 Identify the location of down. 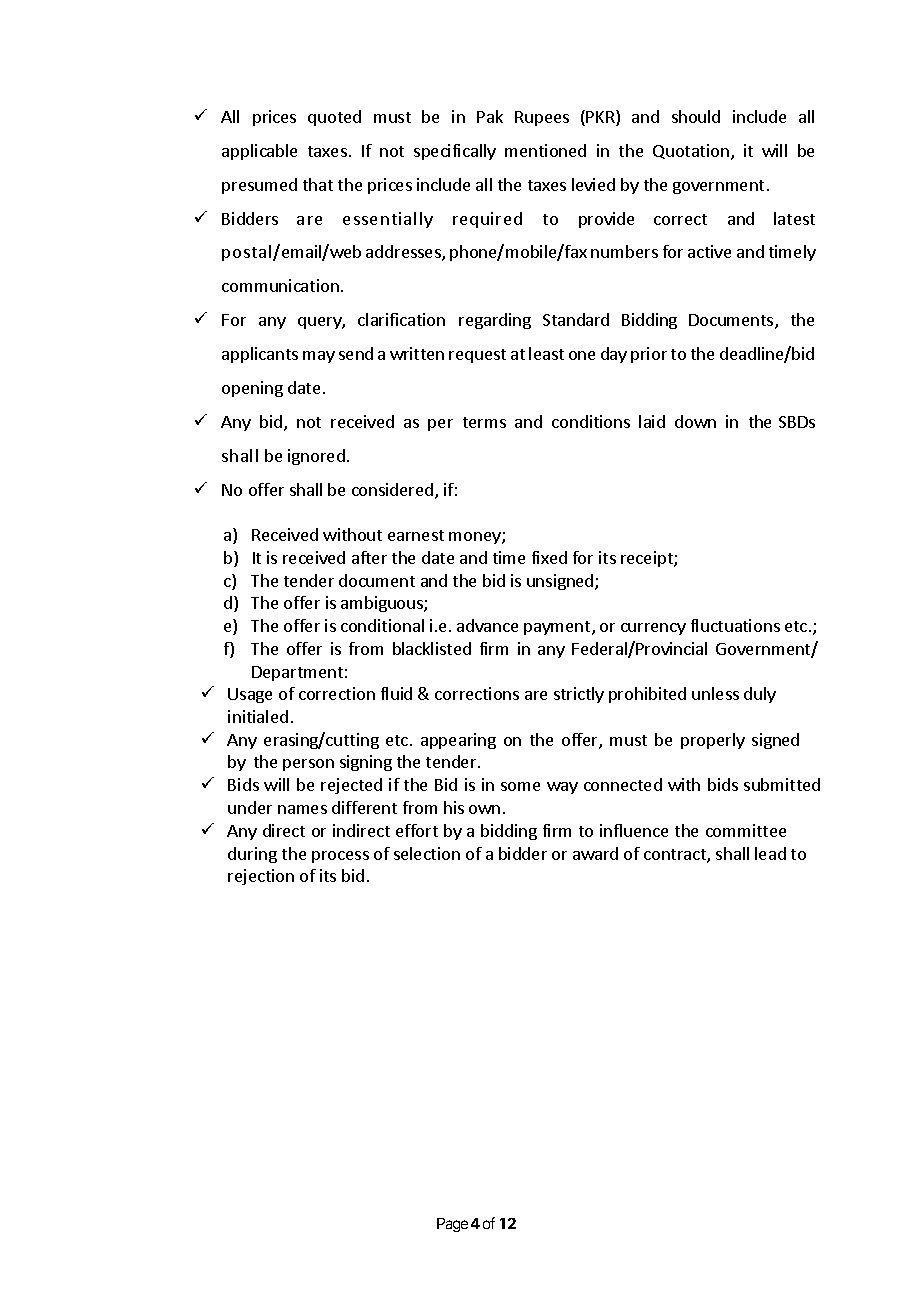
(695, 421).
